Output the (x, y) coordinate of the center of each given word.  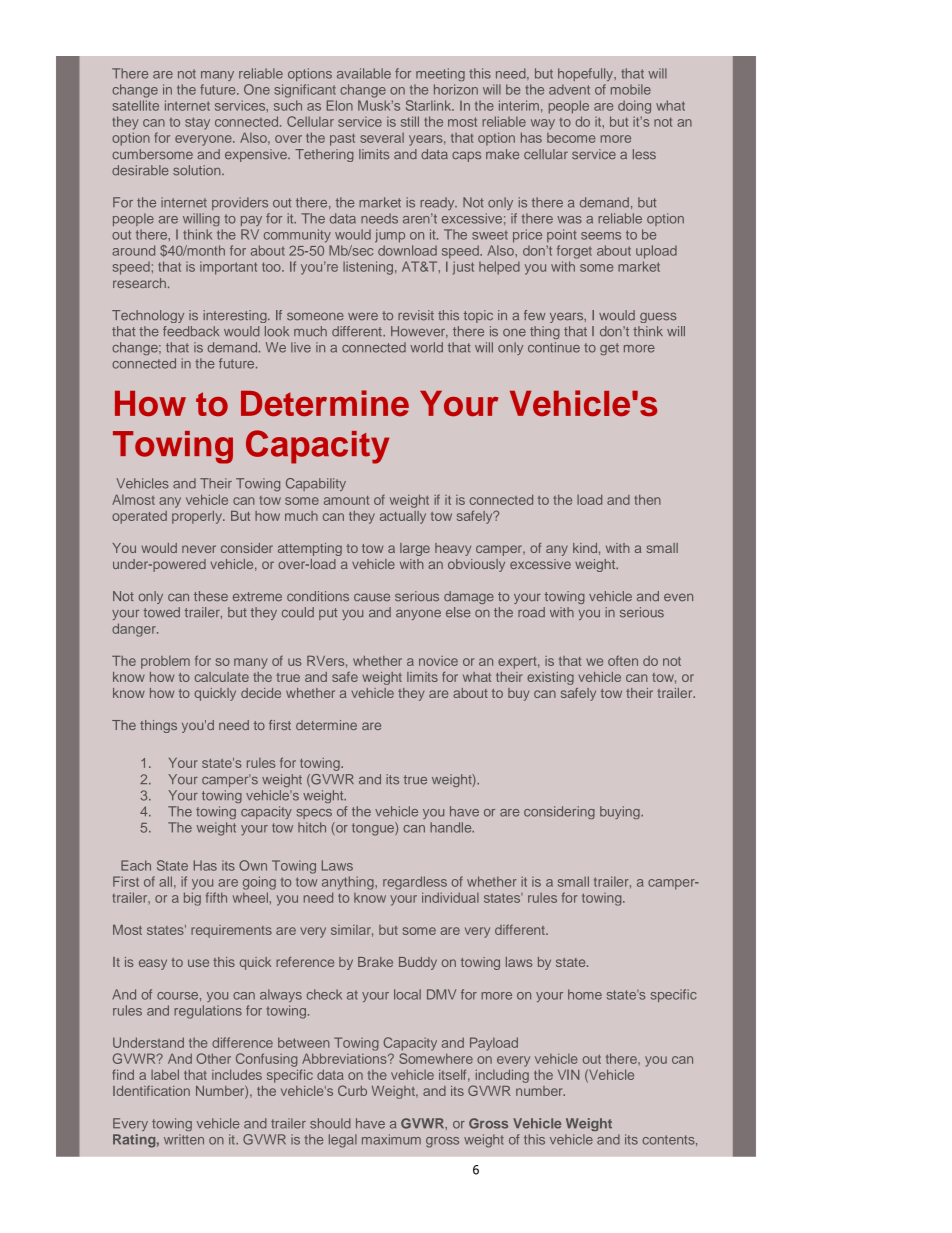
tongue (374, 829)
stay (197, 123)
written (184, 1139)
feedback (191, 331)
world (426, 347)
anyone (418, 615)
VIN (568, 1075)
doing (634, 107)
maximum (391, 1139)
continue (554, 347)
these (211, 596)
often (623, 660)
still (410, 121)
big (192, 899)
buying (621, 812)
